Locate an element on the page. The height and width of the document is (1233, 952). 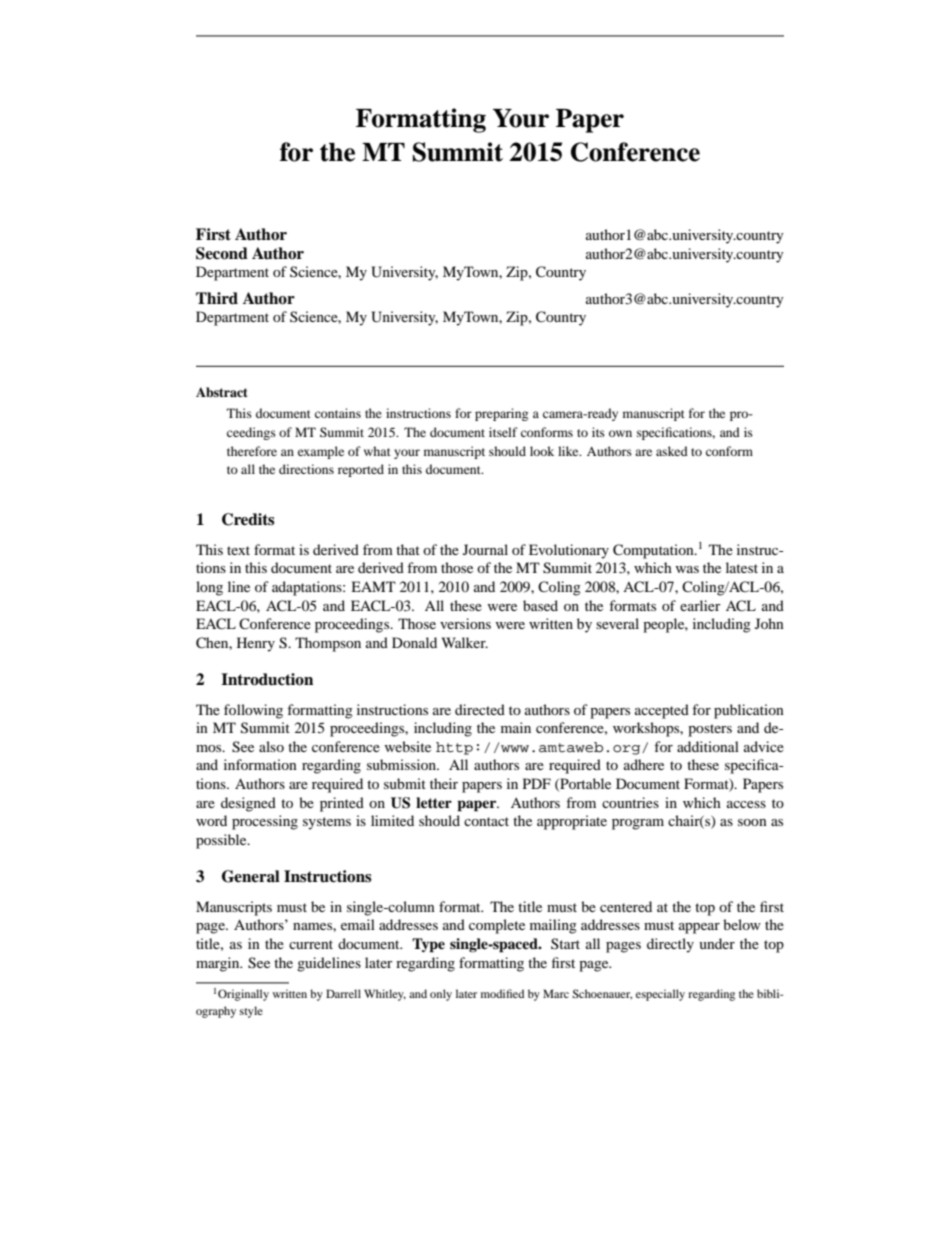
earlier is located at coordinates (700, 605).
